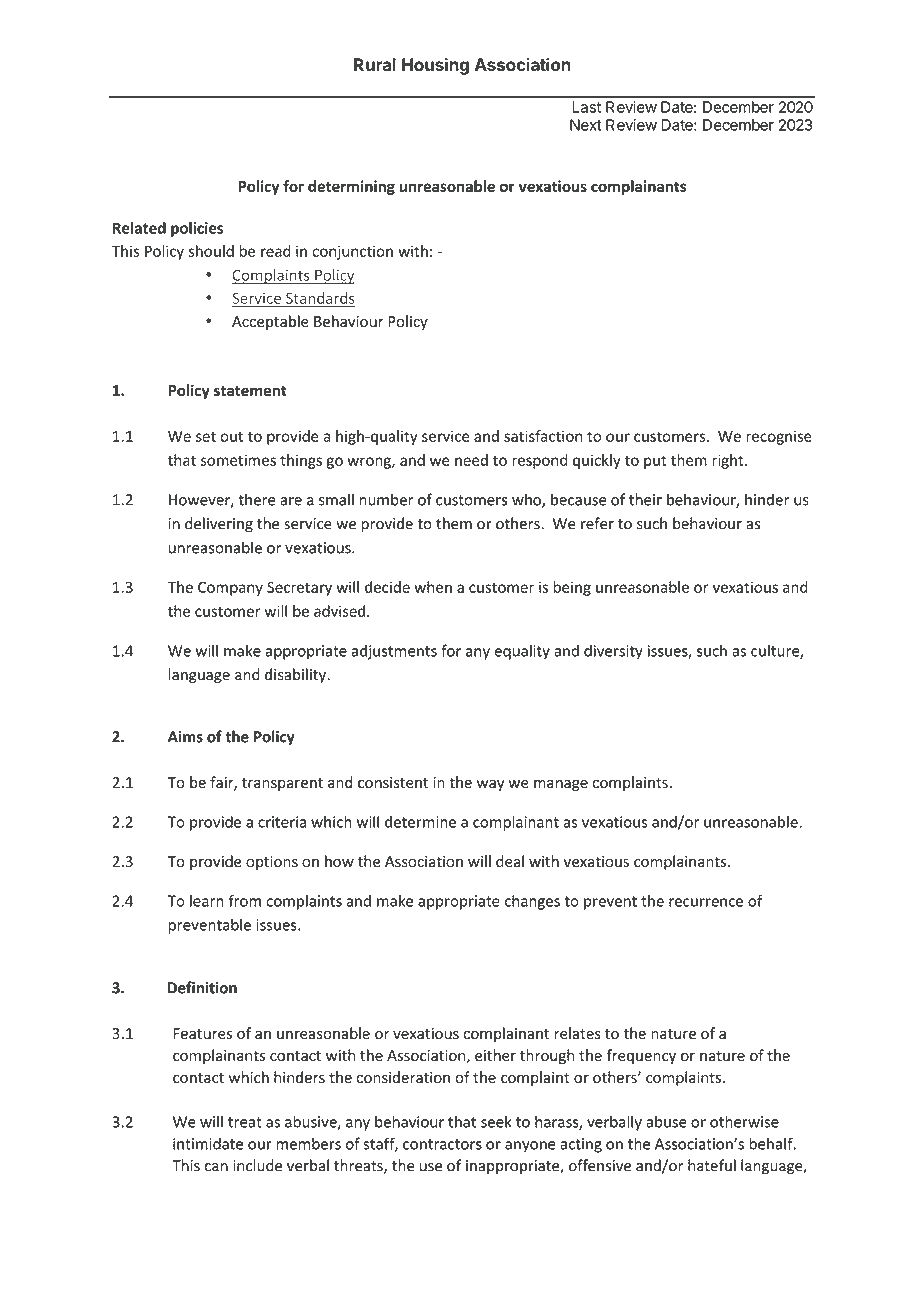  Describe the element at coordinates (712, 1165) in the image. I see `hateful` at that location.
